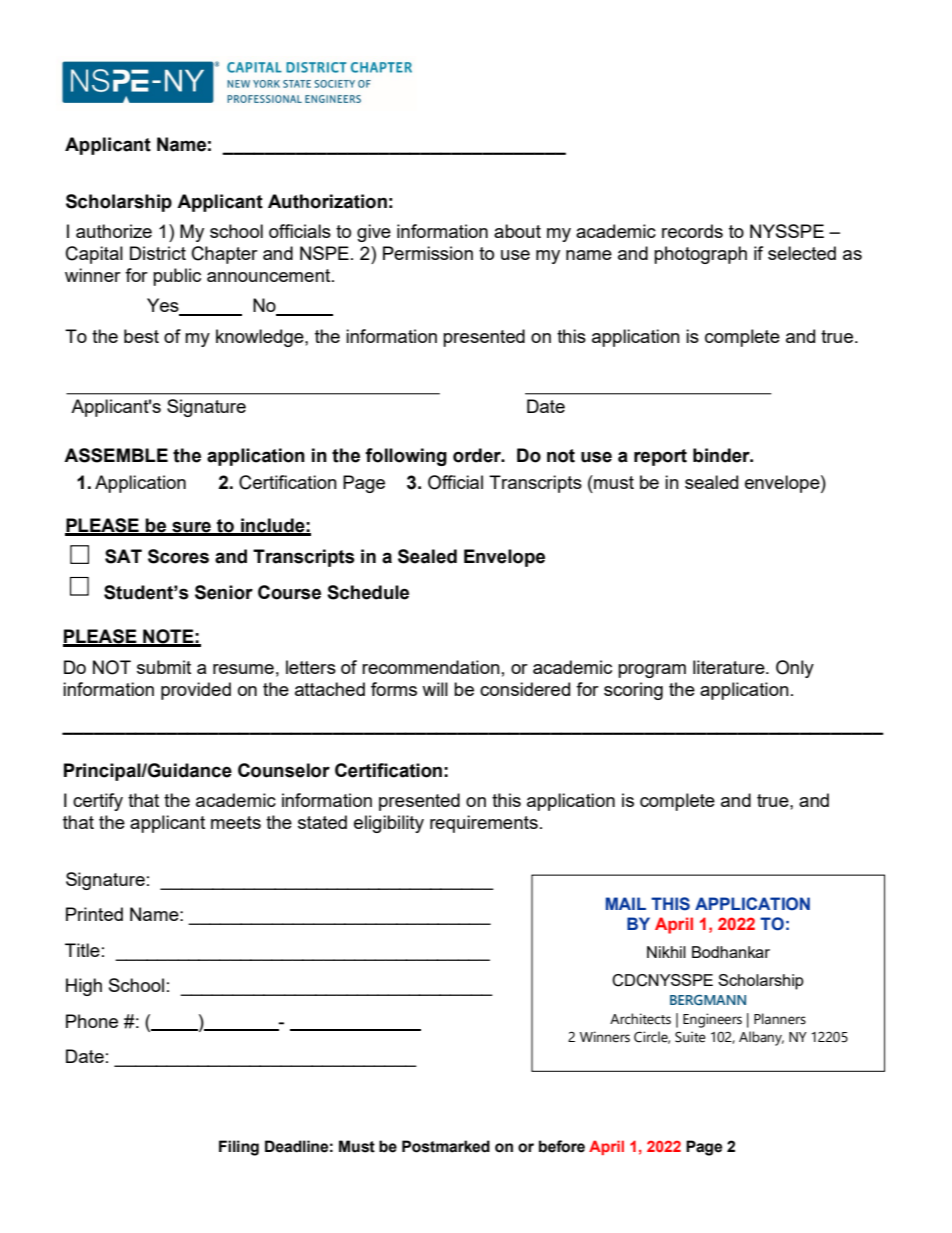 This document has width=952, height=1233. I want to click on District, so click(158, 253).
